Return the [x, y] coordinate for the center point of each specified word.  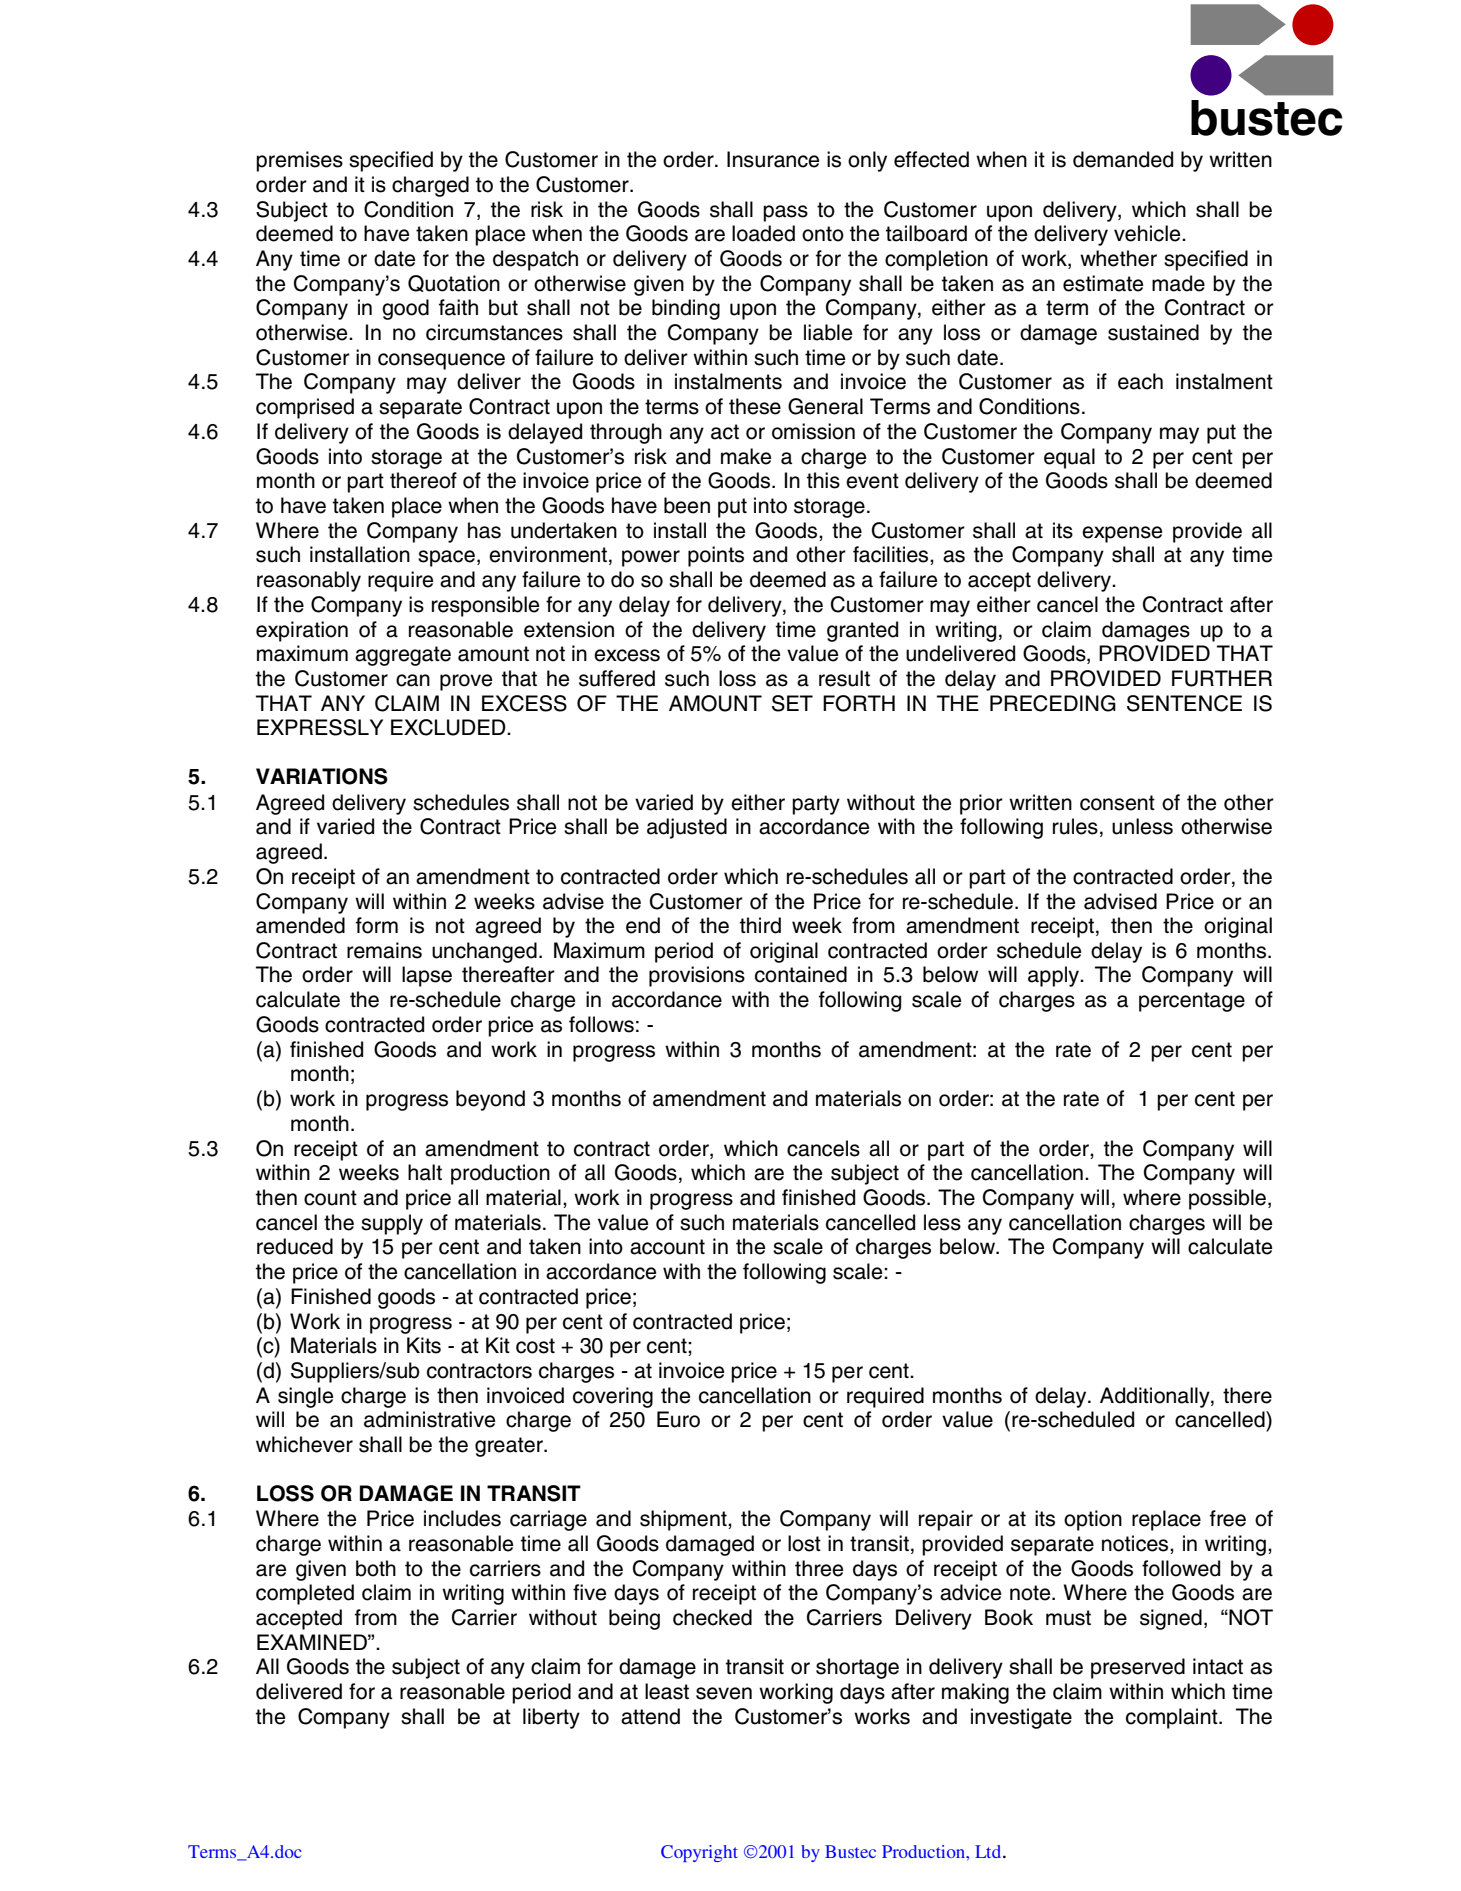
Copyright [699, 1853]
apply [1055, 976]
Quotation [454, 283]
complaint [1173, 1718]
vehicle [1148, 233]
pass [785, 213]
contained [801, 974]
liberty [551, 1718]
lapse [427, 976]
